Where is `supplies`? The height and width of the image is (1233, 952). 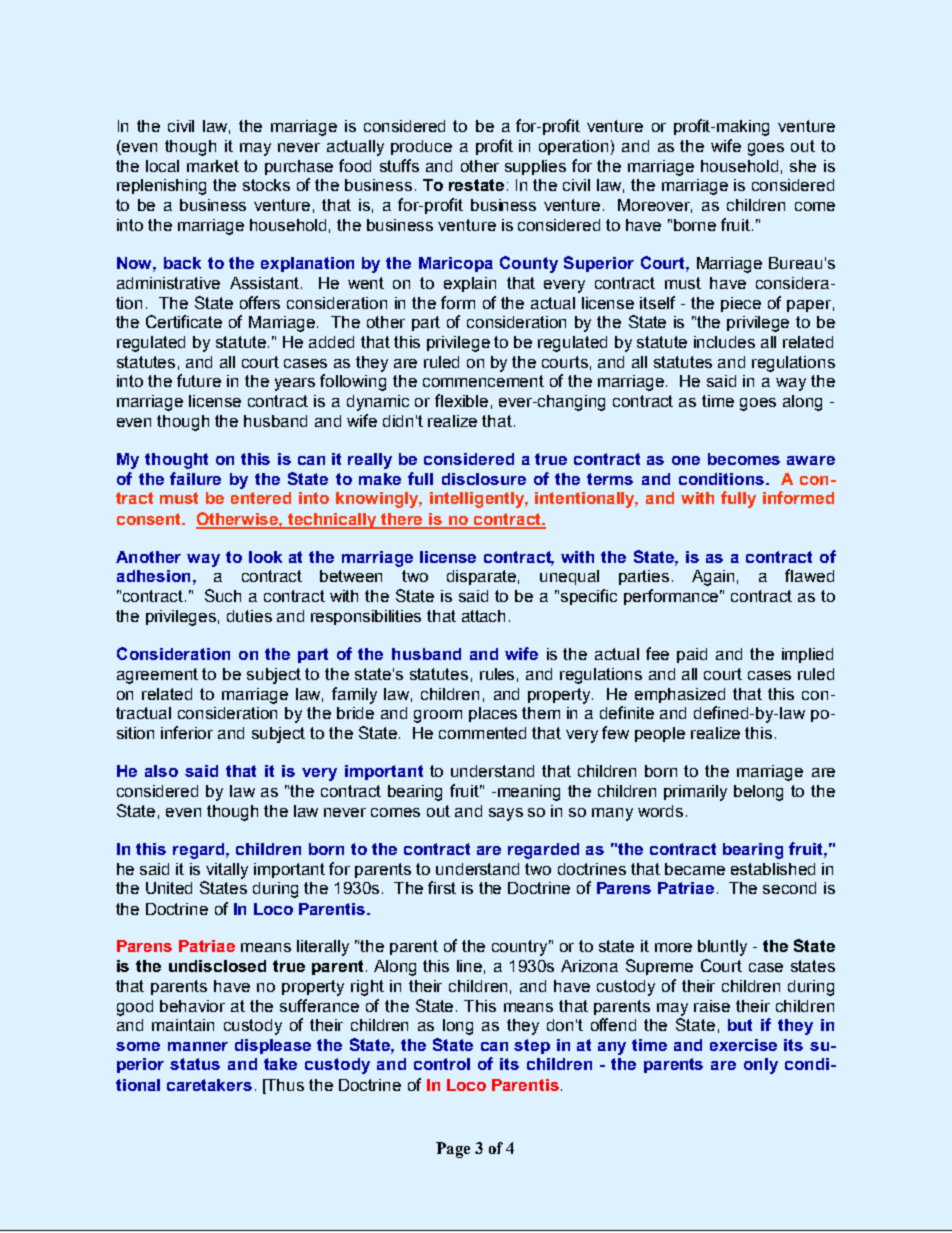 supplies is located at coordinates (535, 167).
